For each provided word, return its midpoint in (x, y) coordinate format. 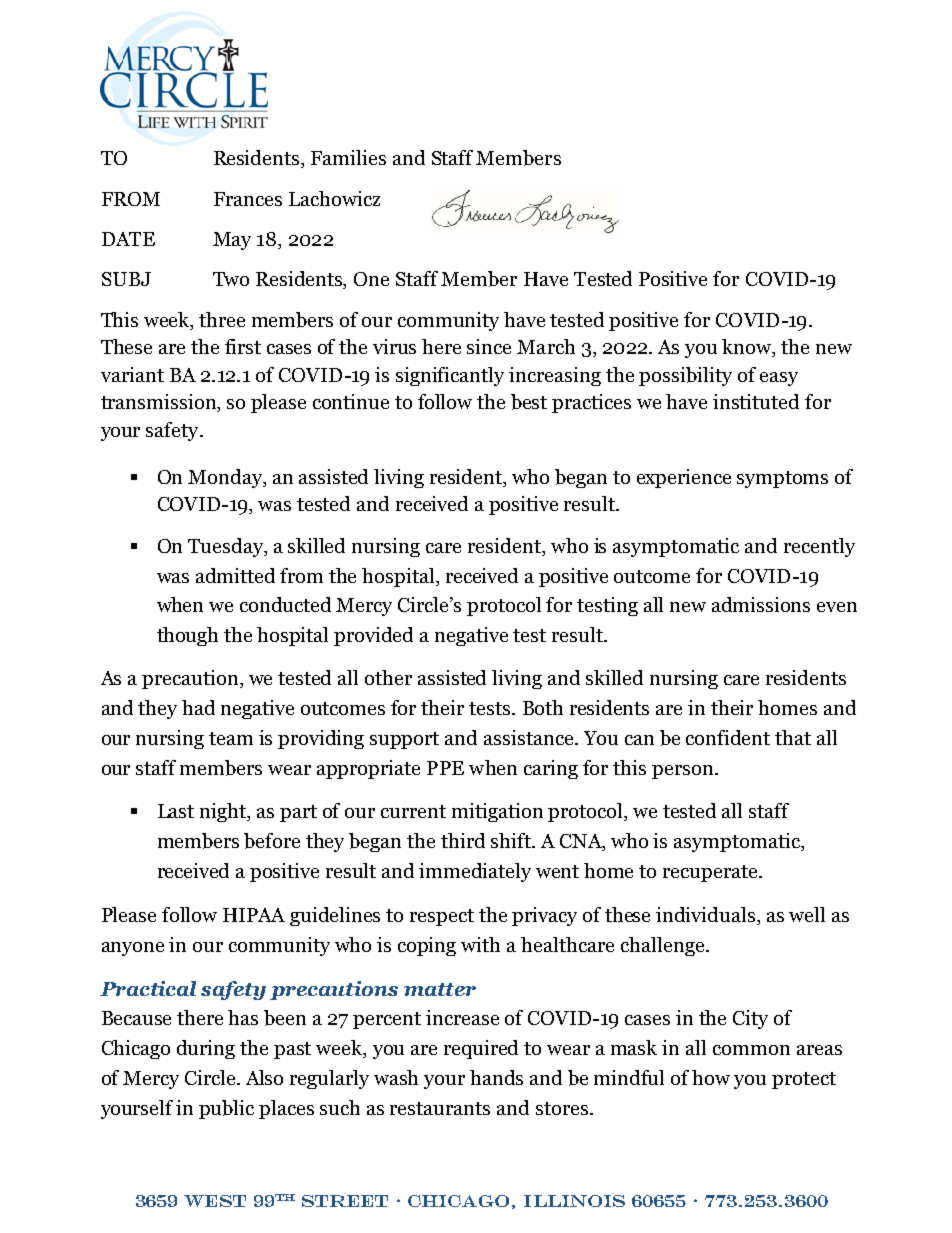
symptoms (782, 479)
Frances (248, 199)
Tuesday (227, 547)
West (215, 1201)
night (224, 812)
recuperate (711, 873)
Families (348, 157)
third (463, 840)
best (529, 402)
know (748, 348)
